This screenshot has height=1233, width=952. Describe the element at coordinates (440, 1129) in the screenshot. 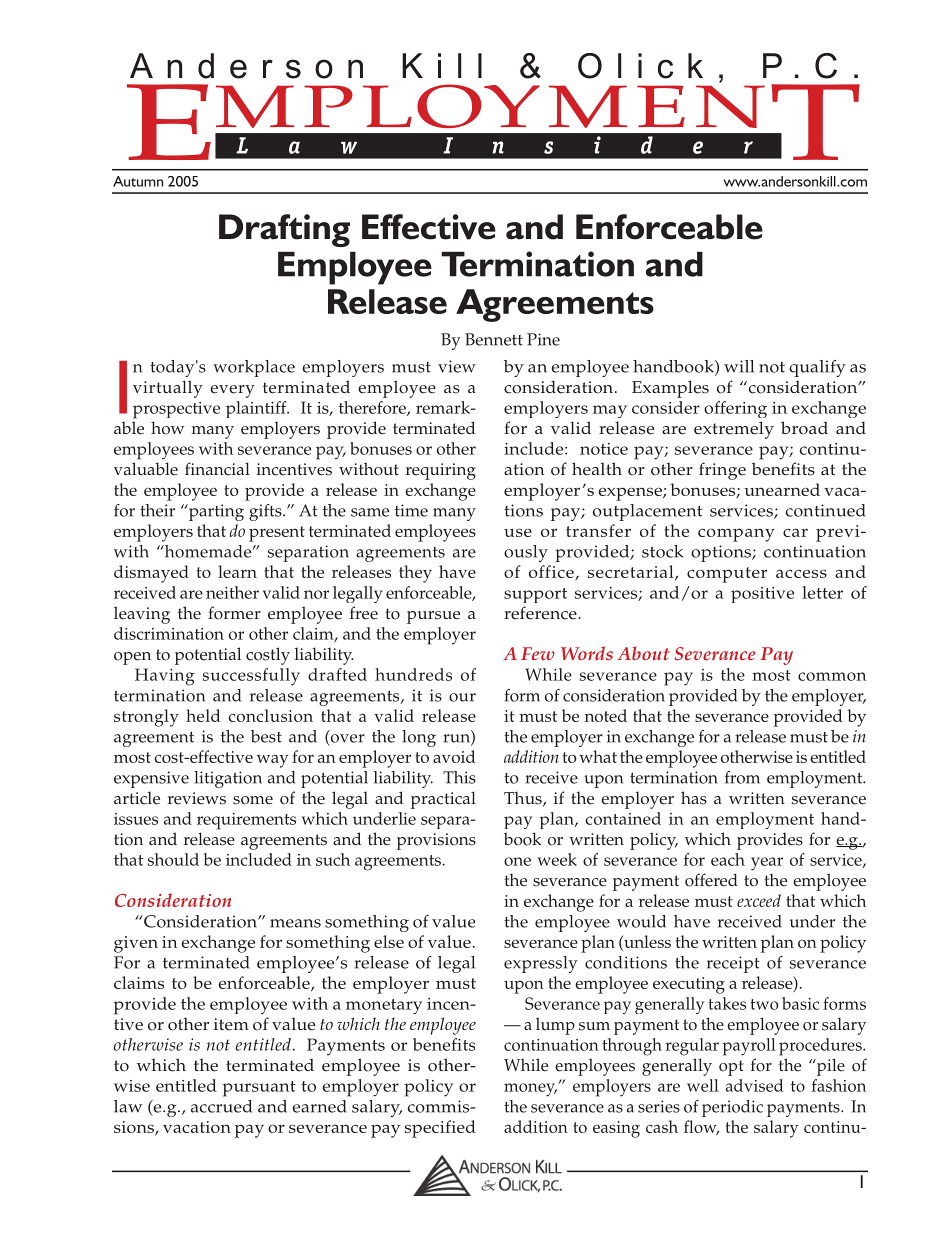

I see `specified` at that location.
